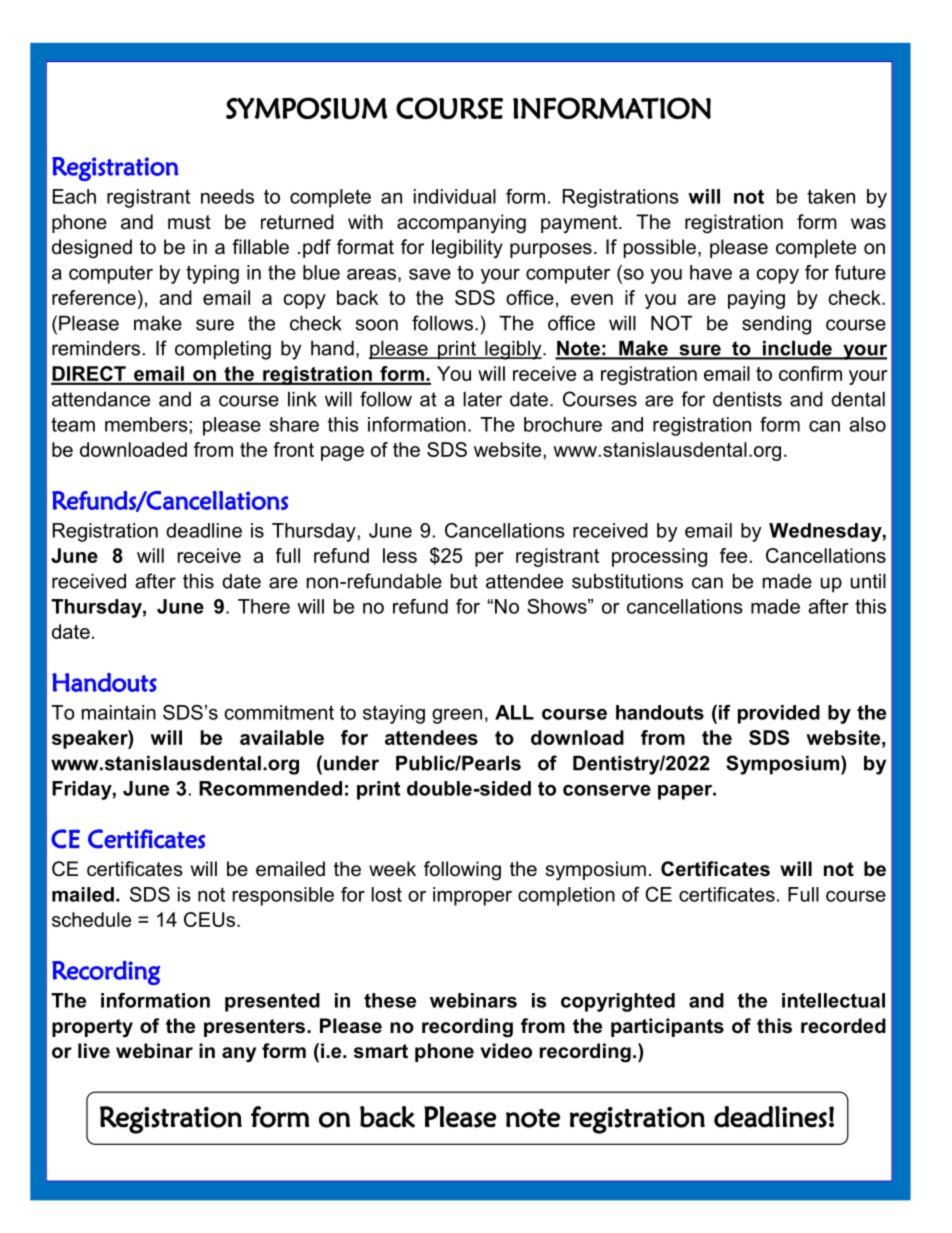  I want to click on must, so click(189, 222).
